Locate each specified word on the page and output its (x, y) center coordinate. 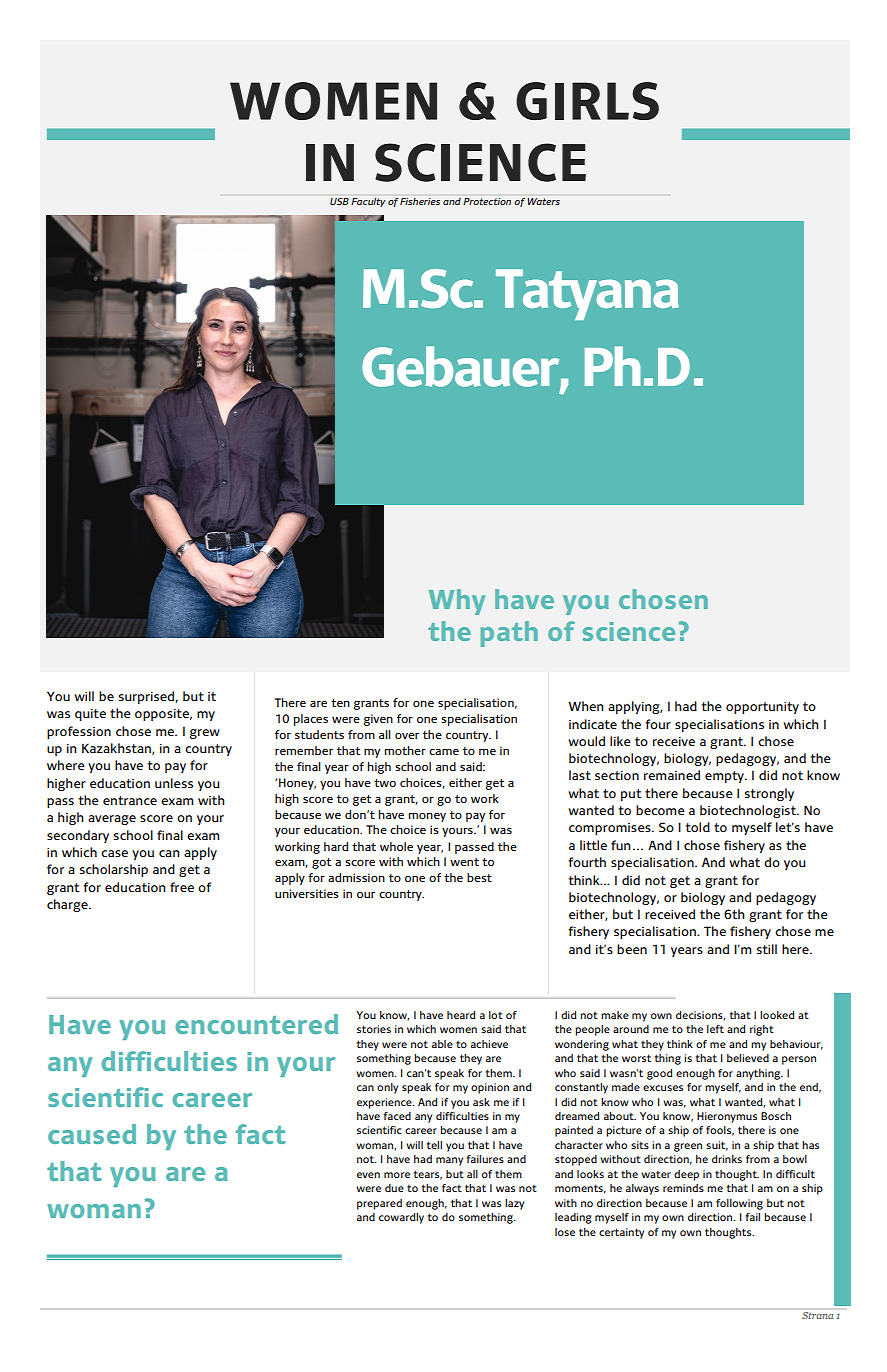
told (698, 827)
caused (92, 1134)
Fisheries (420, 201)
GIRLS (587, 101)
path (509, 634)
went (464, 862)
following (739, 1204)
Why (457, 602)
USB (339, 201)
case (114, 853)
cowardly (401, 1218)
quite (90, 715)
